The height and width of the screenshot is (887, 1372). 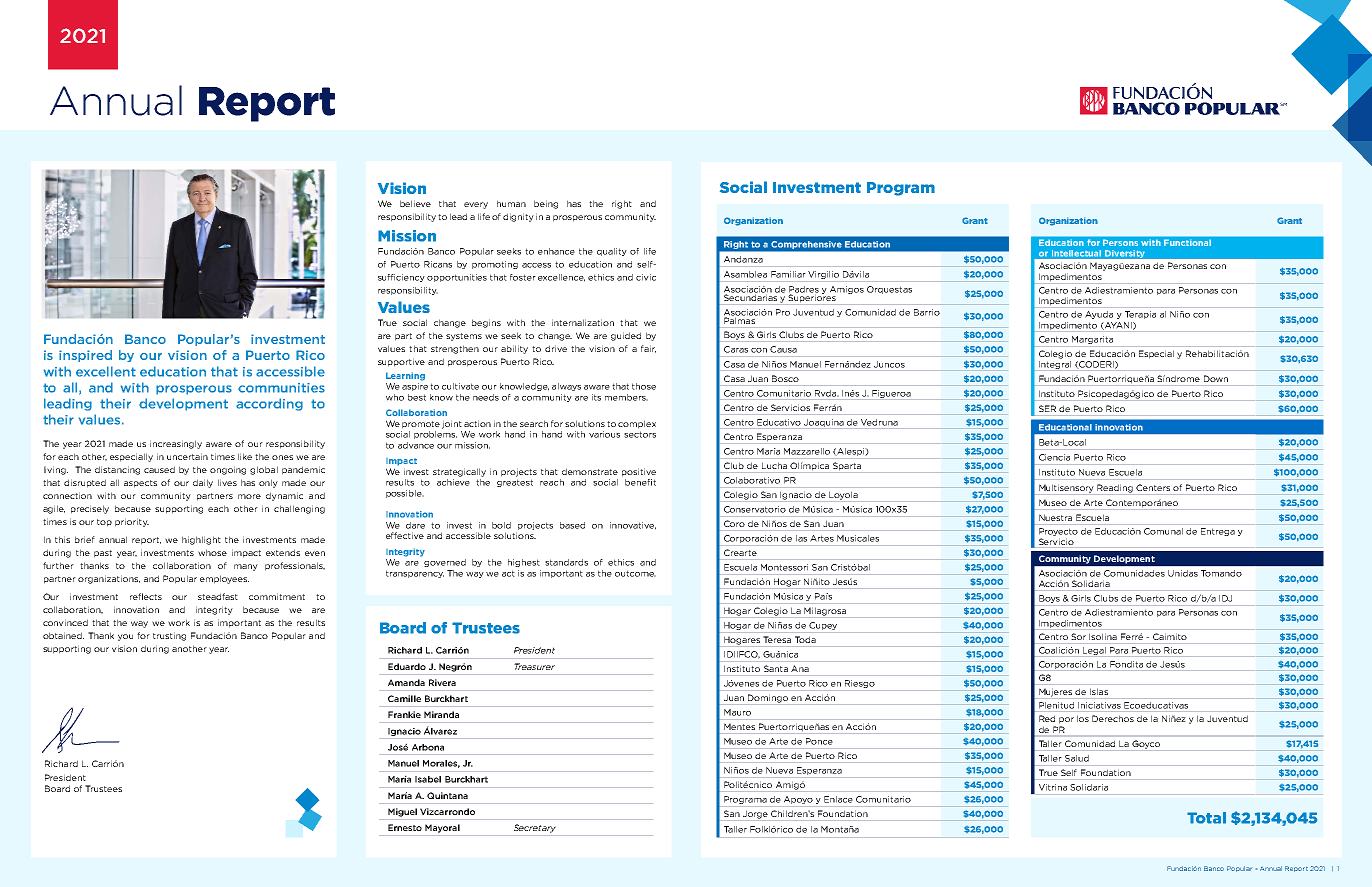 I want to click on being, so click(x=546, y=204).
